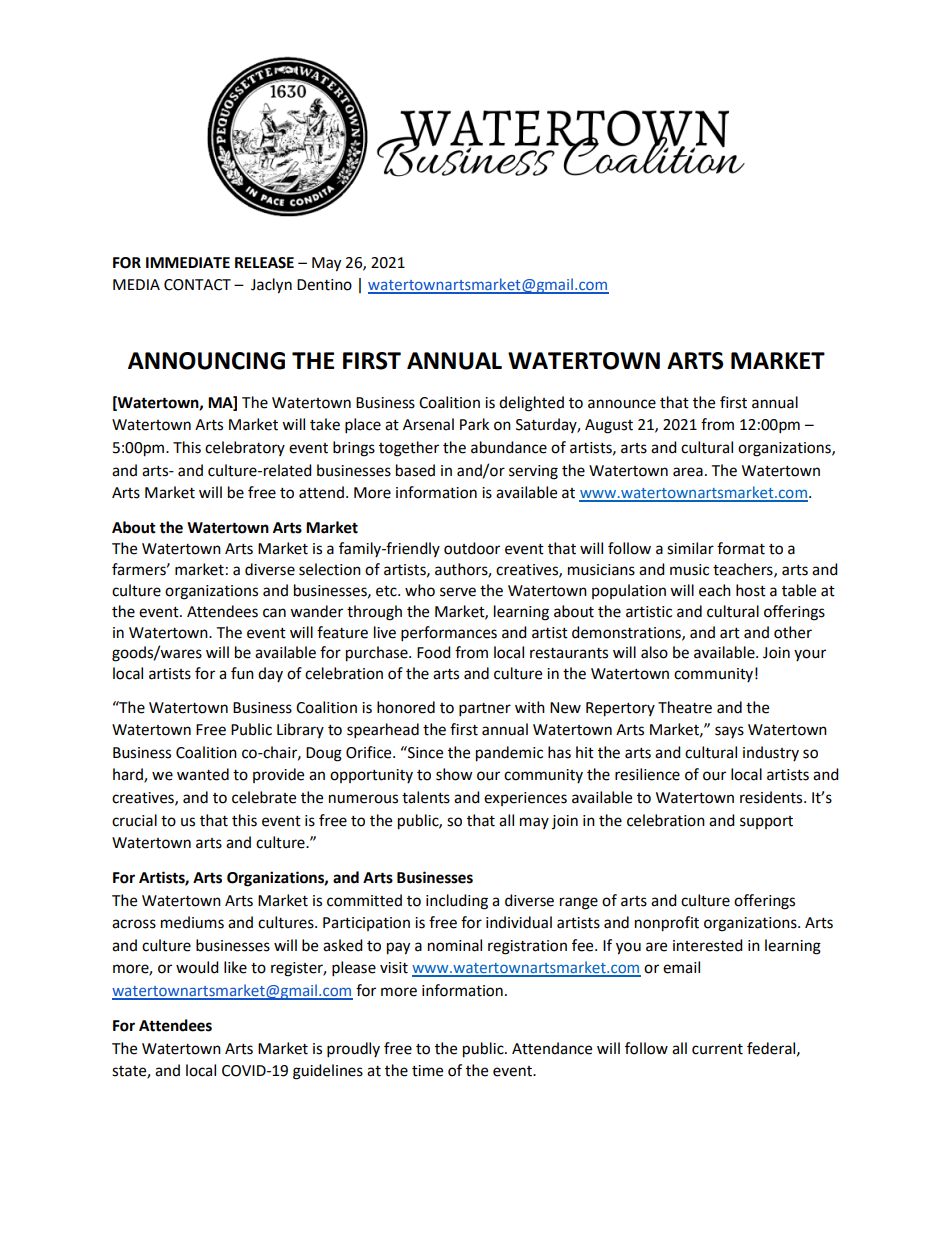 The image size is (952, 1233). I want to click on announce, so click(622, 404).
